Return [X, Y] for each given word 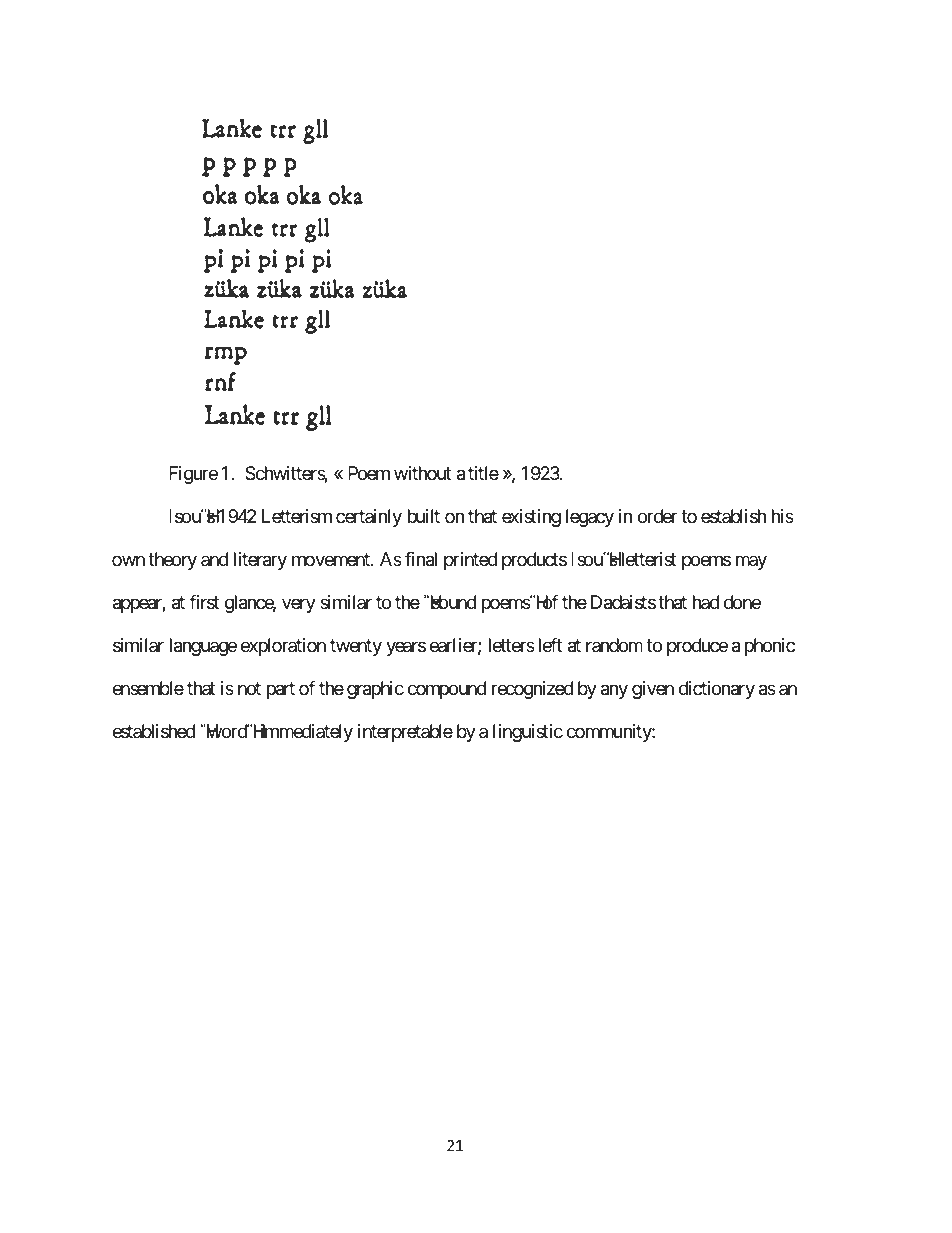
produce [697, 647]
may [751, 562]
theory [172, 561]
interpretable [405, 733]
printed [470, 561]
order [657, 516]
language [203, 647]
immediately [305, 733]
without [422, 473]
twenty [356, 647]
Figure [193, 475]
